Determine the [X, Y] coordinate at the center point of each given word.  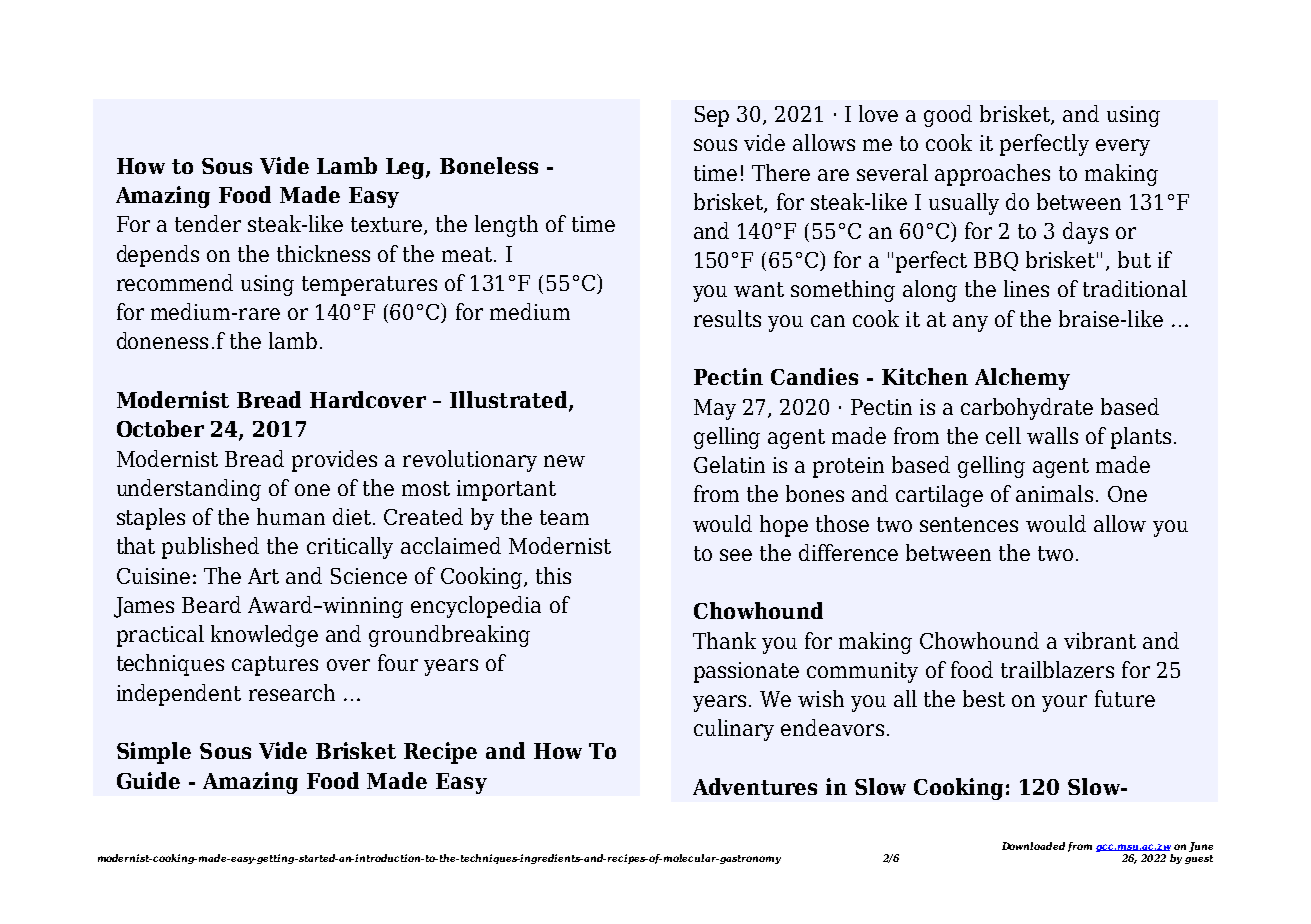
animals [1054, 493]
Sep [712, 116]
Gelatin [729, 464]
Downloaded [1033, 846]
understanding [189, 490]
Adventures [755, 786]
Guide [148, 780]
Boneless [489, 165]
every [1123, 147]
